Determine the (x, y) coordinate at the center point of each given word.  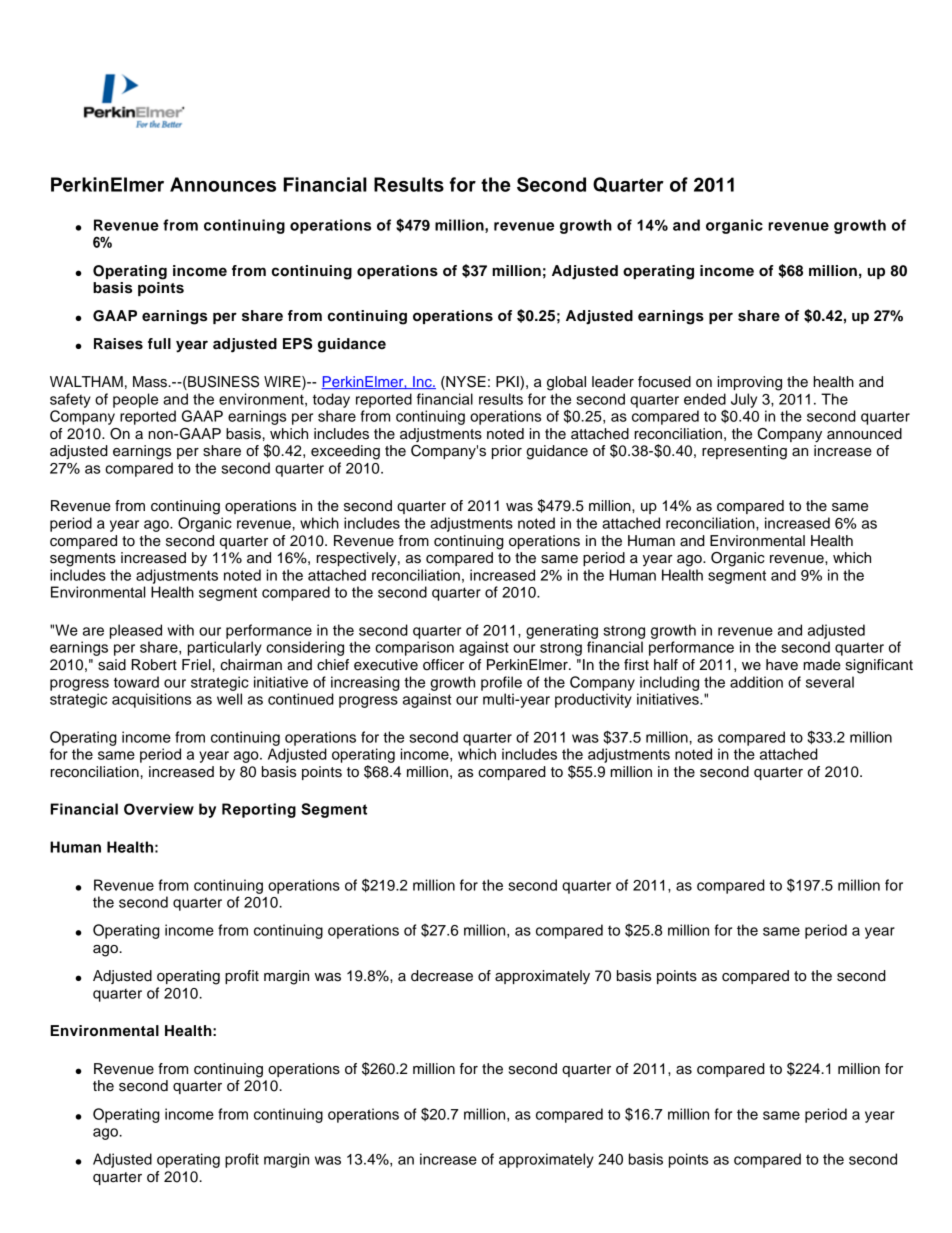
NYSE (465, 383)
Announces (223, 184)
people (135, 400)
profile (501, 683)
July (744, 400)
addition (756, 682)
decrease (442, 976)
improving (750, 383)
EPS (297, 344)
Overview (159, 809)
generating (562, 631)
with (180, 630)
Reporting (259, 810)
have (782, 665)
